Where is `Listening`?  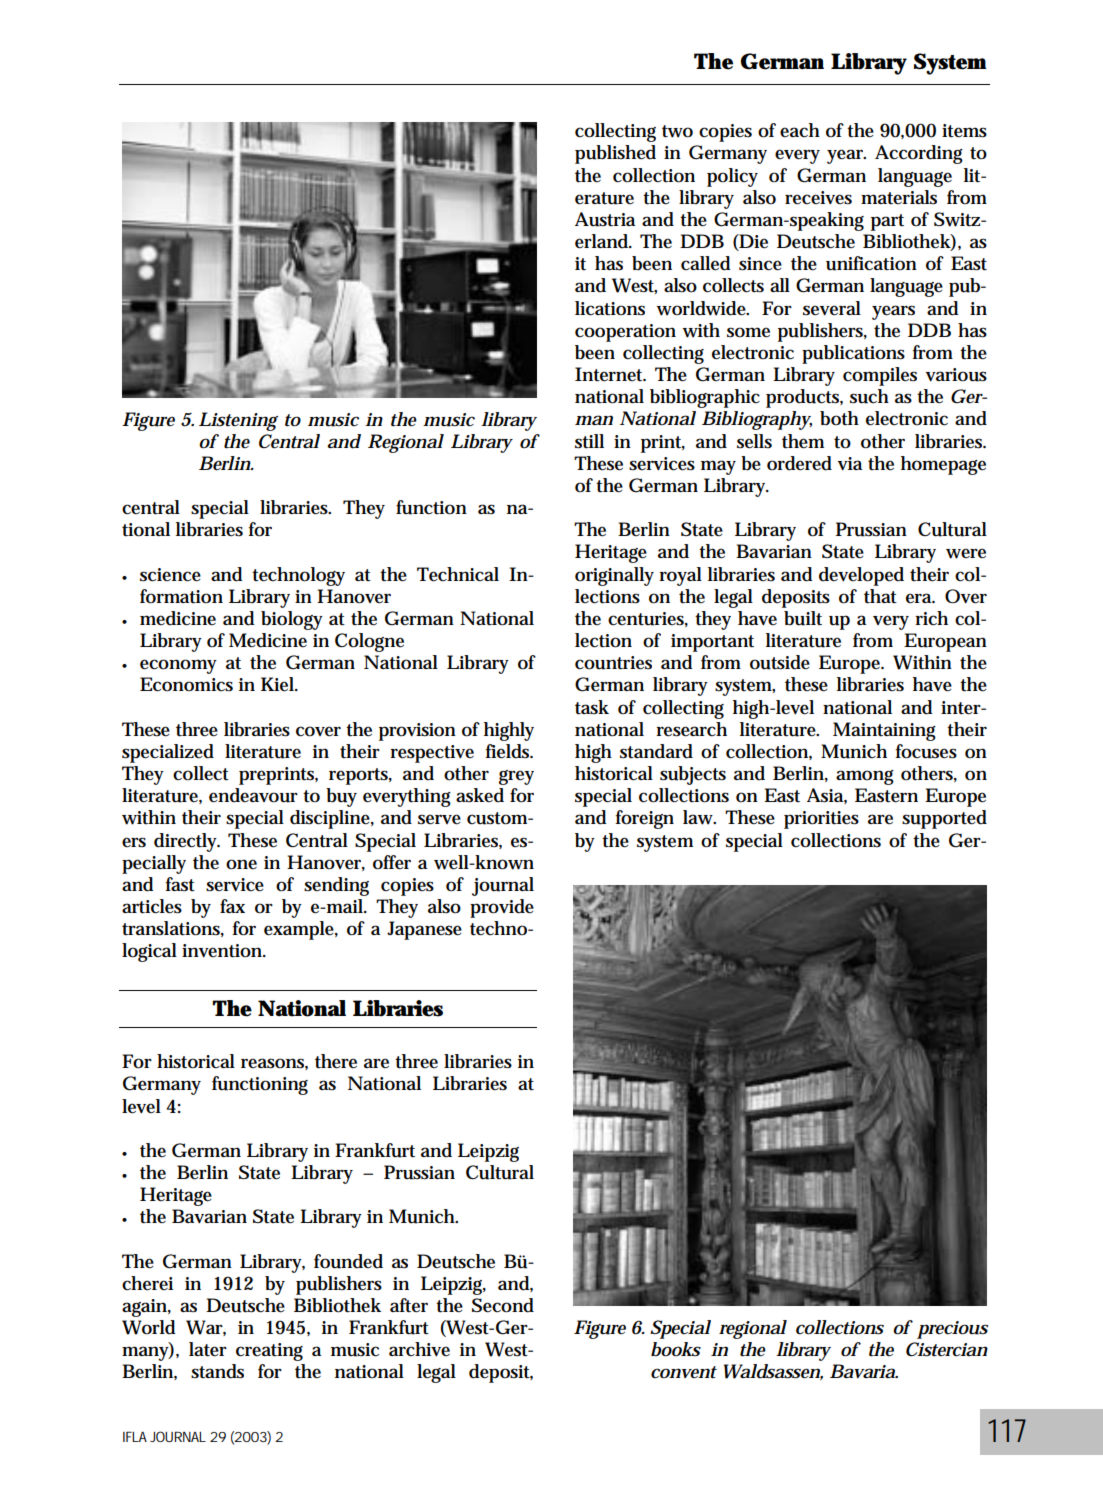 Listening is located at coordinates (238, 421).
